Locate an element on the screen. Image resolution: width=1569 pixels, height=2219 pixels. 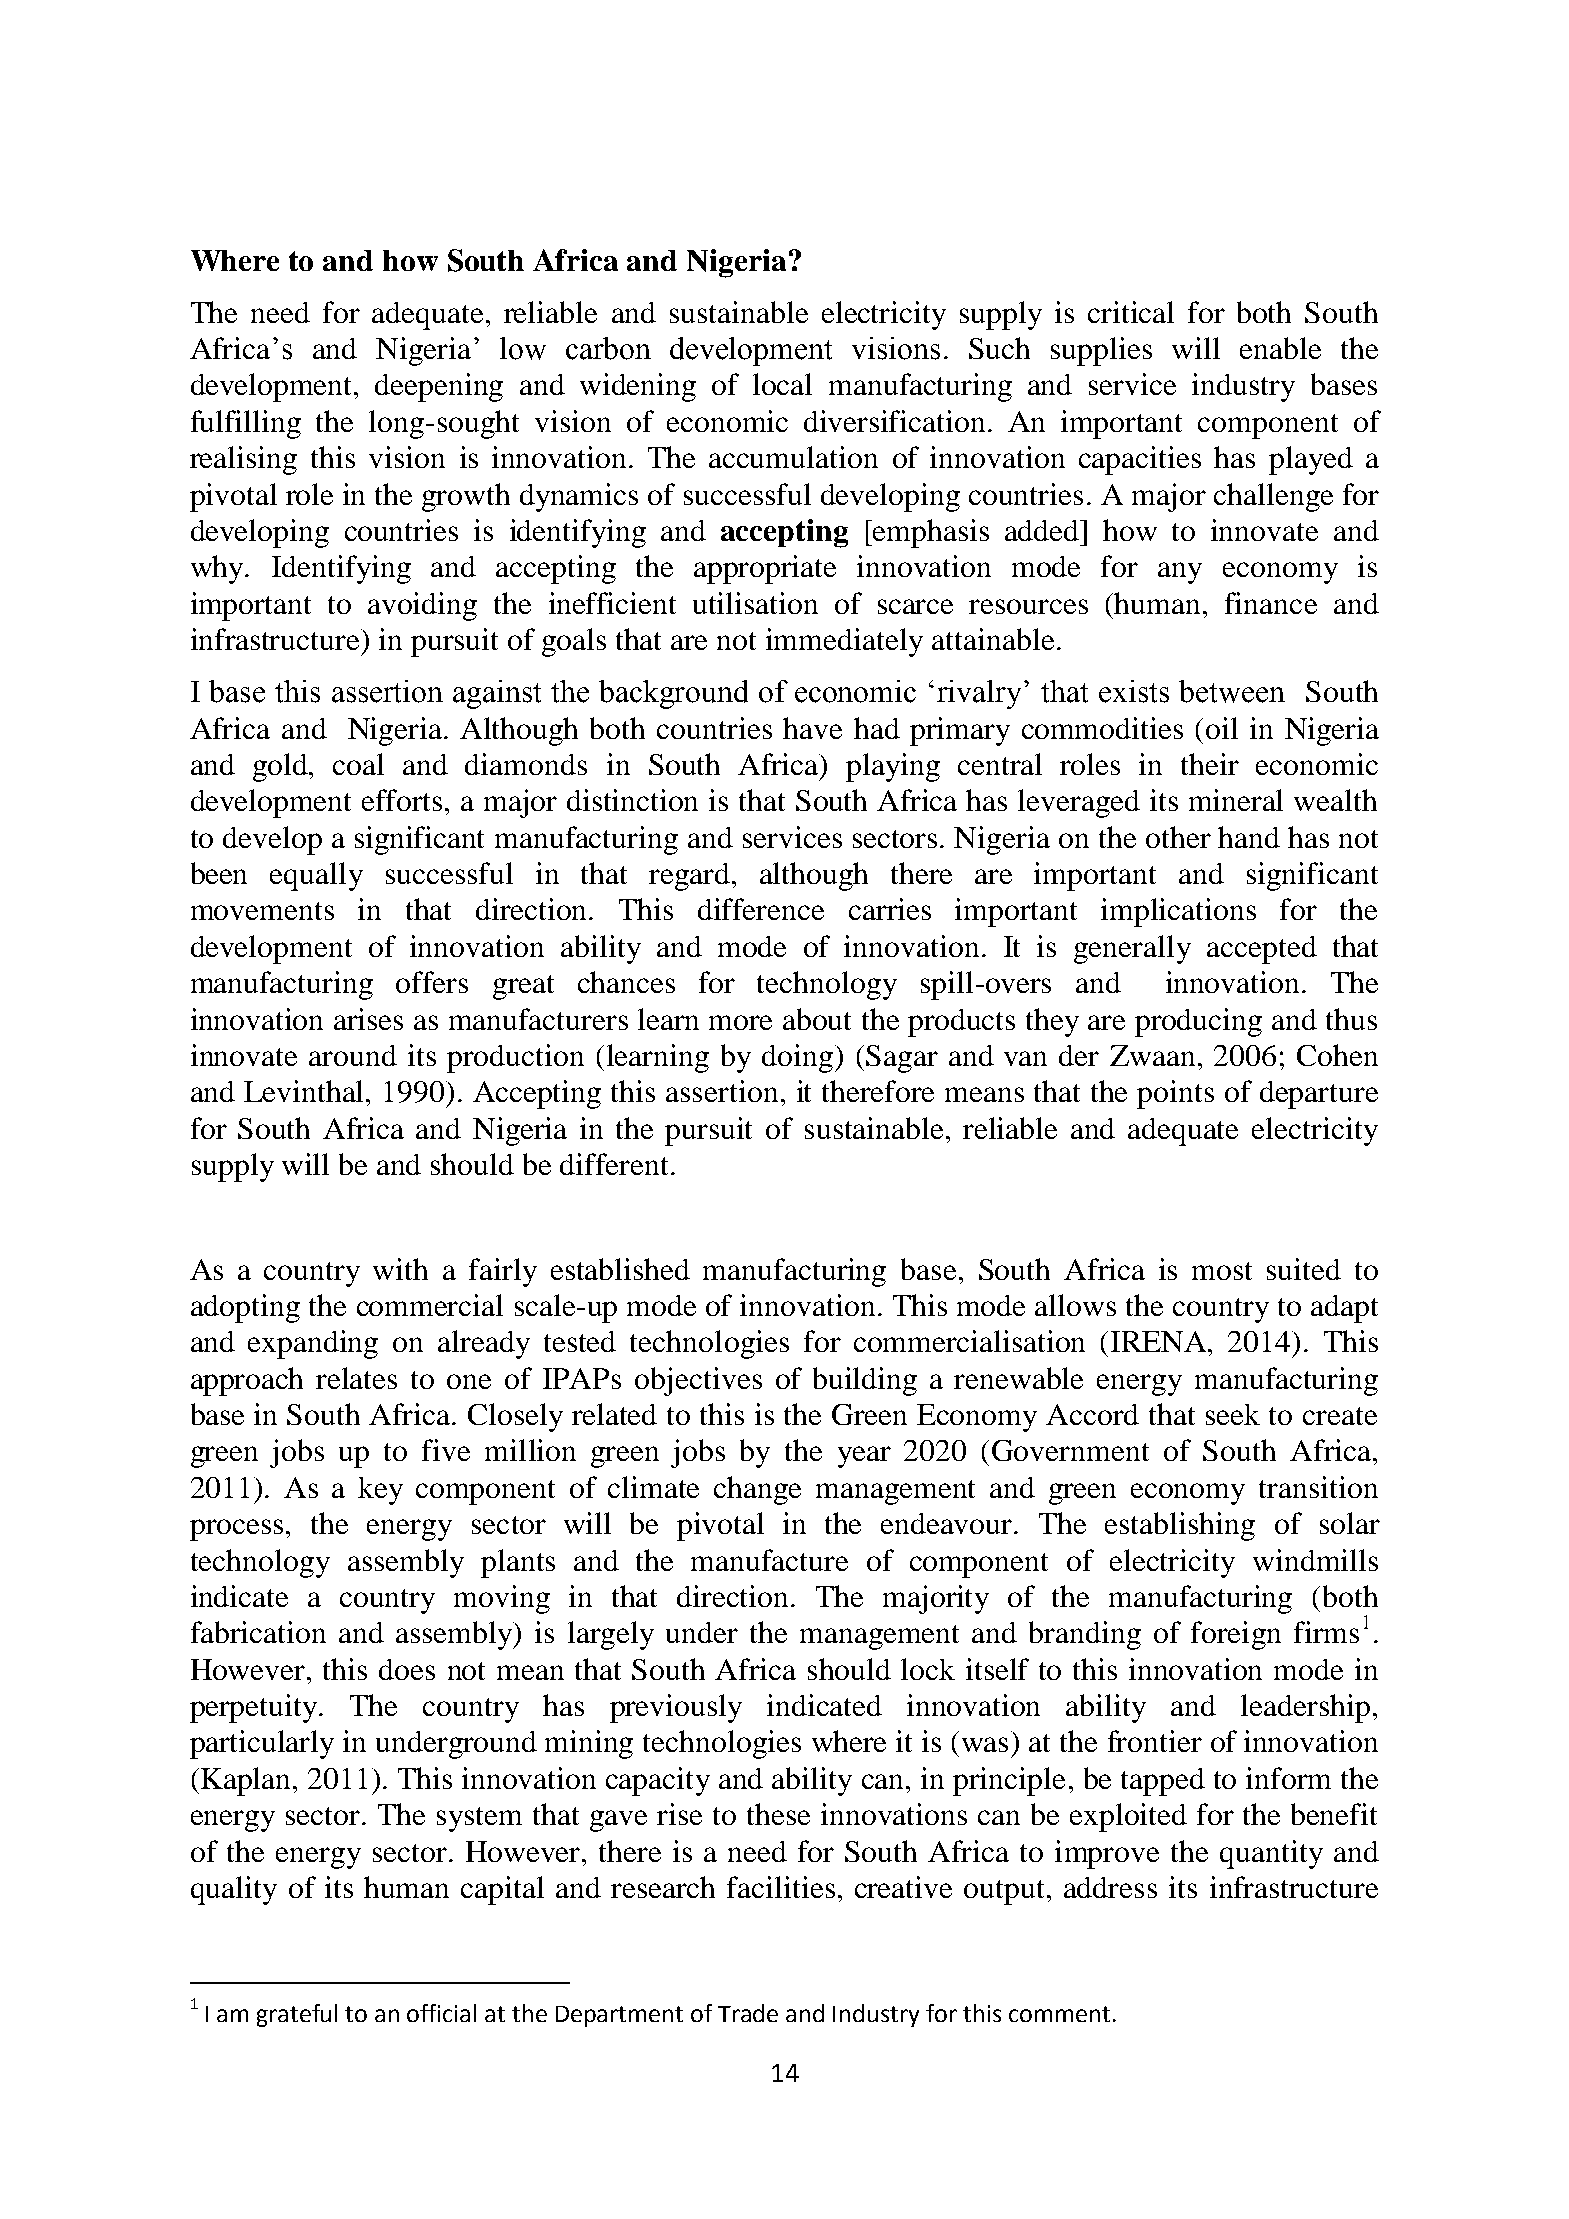
points is located at coordinates (1175, 1094).
